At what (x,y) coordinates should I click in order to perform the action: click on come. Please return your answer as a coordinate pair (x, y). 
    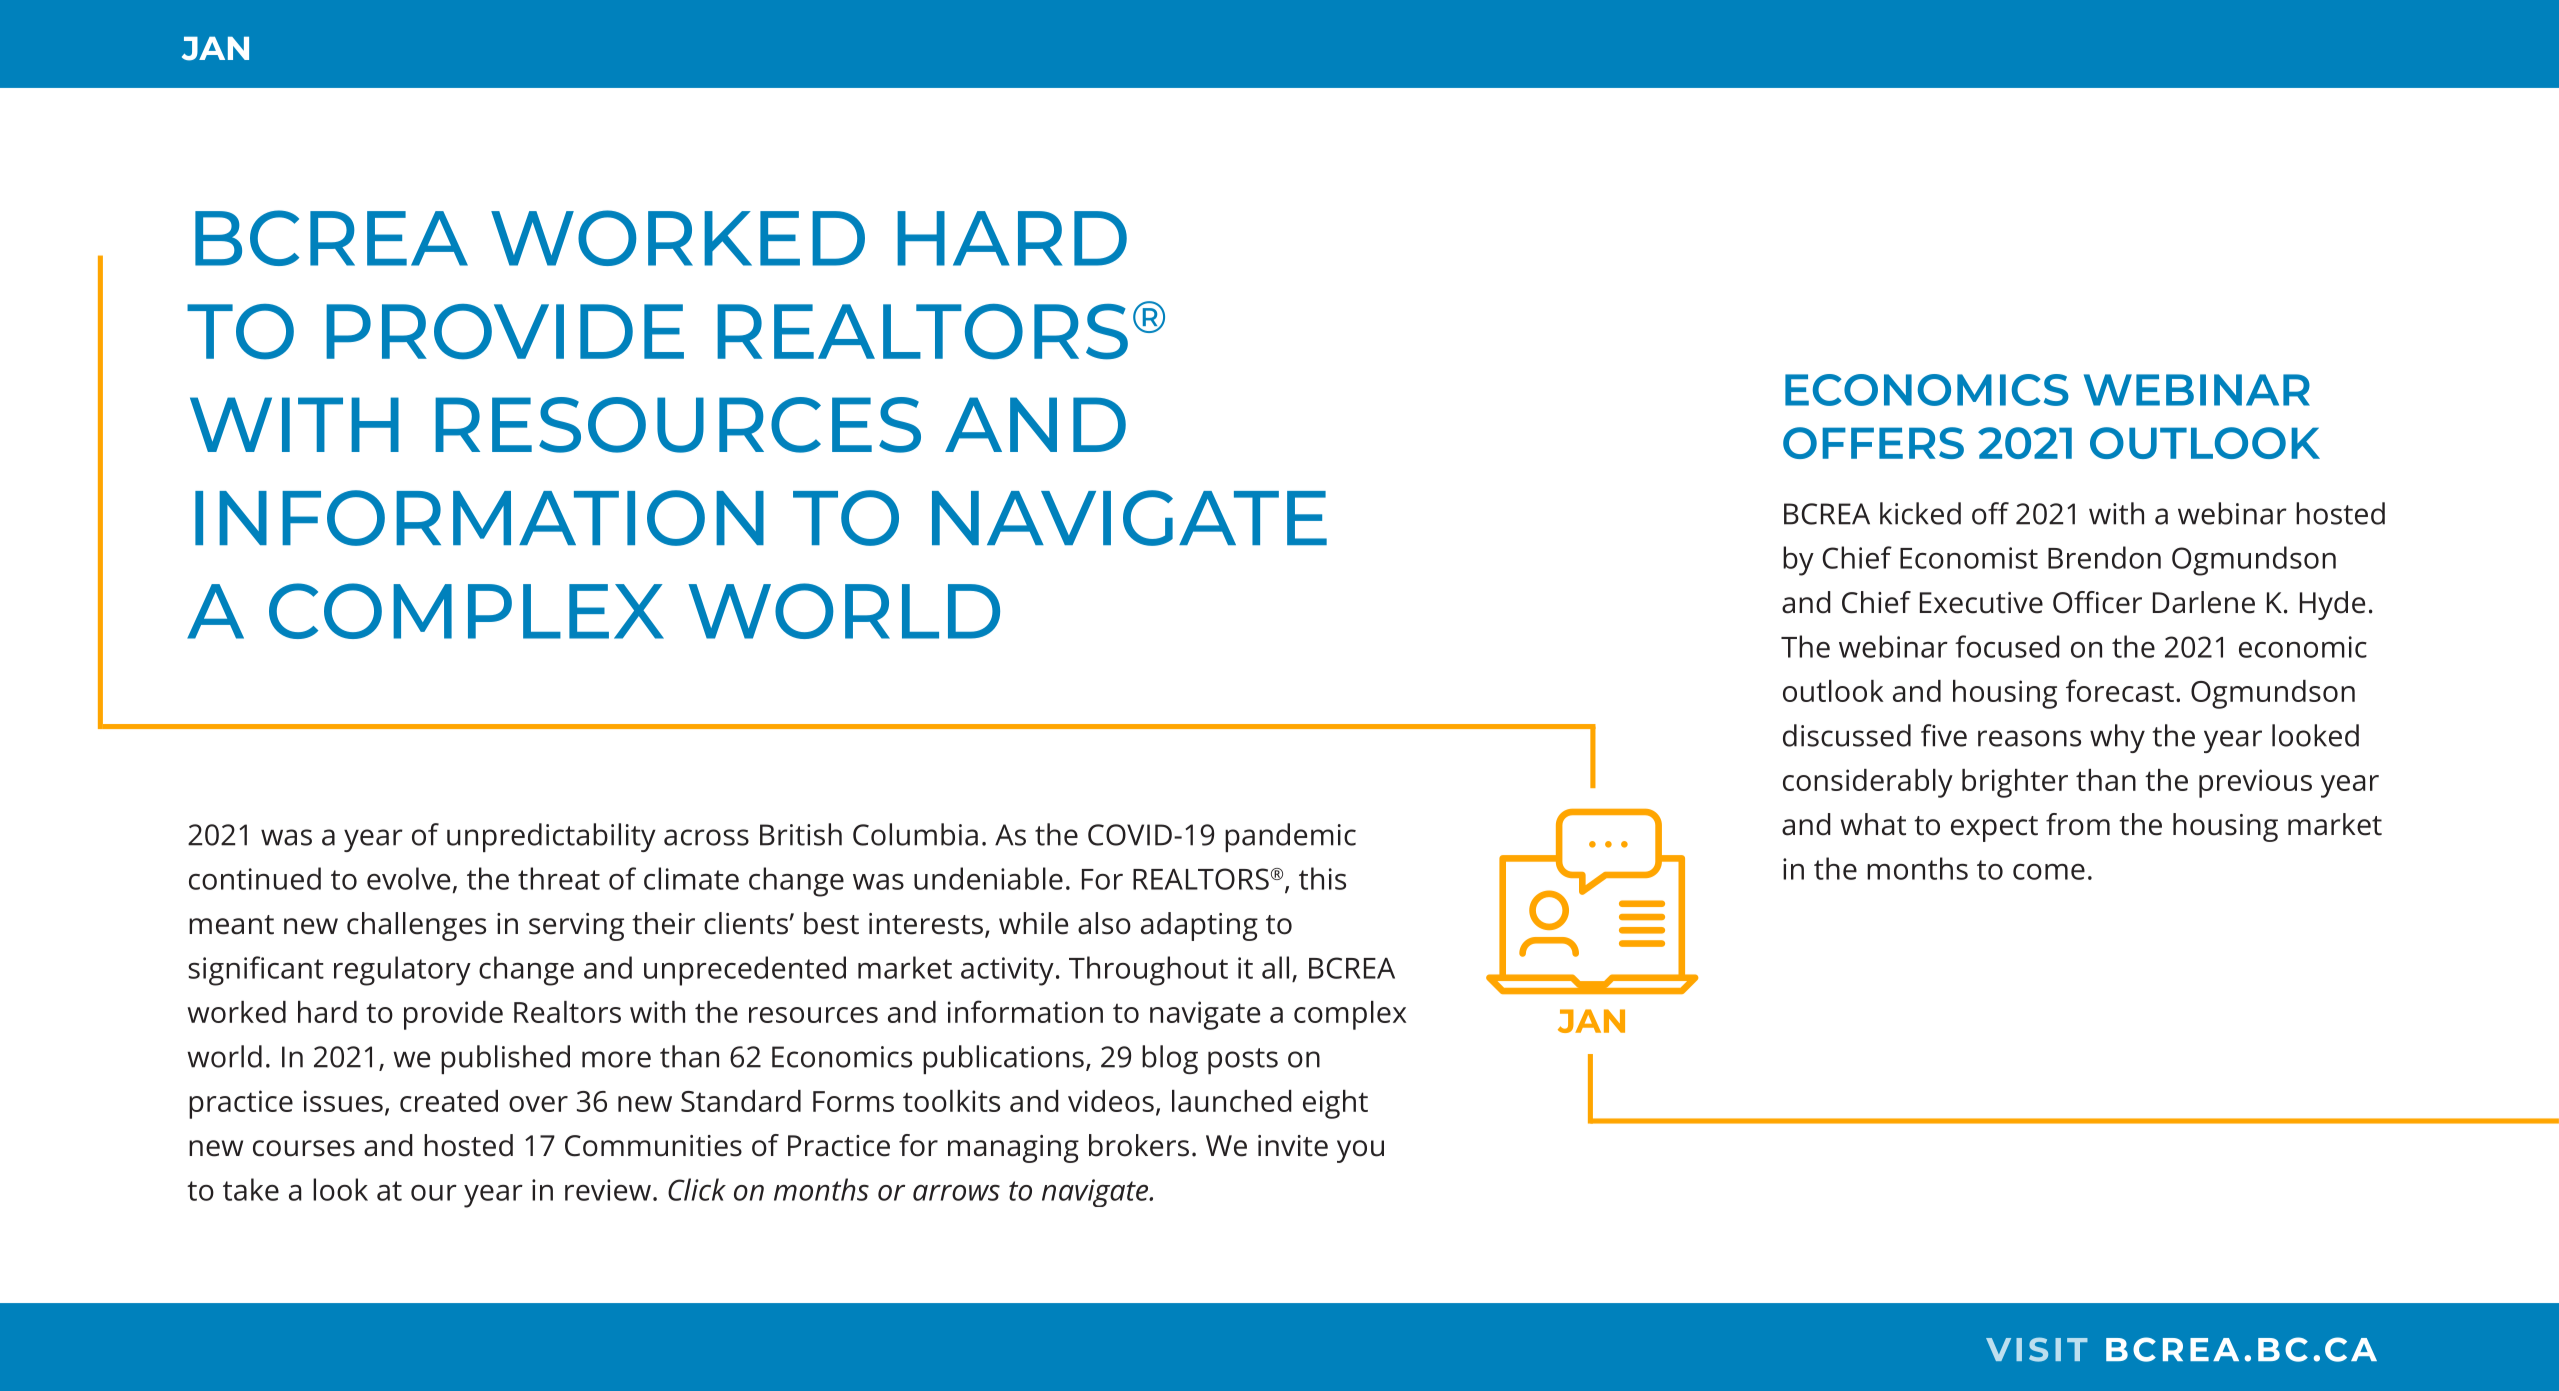
    Looking at the image, I should click on (2049, 872).
